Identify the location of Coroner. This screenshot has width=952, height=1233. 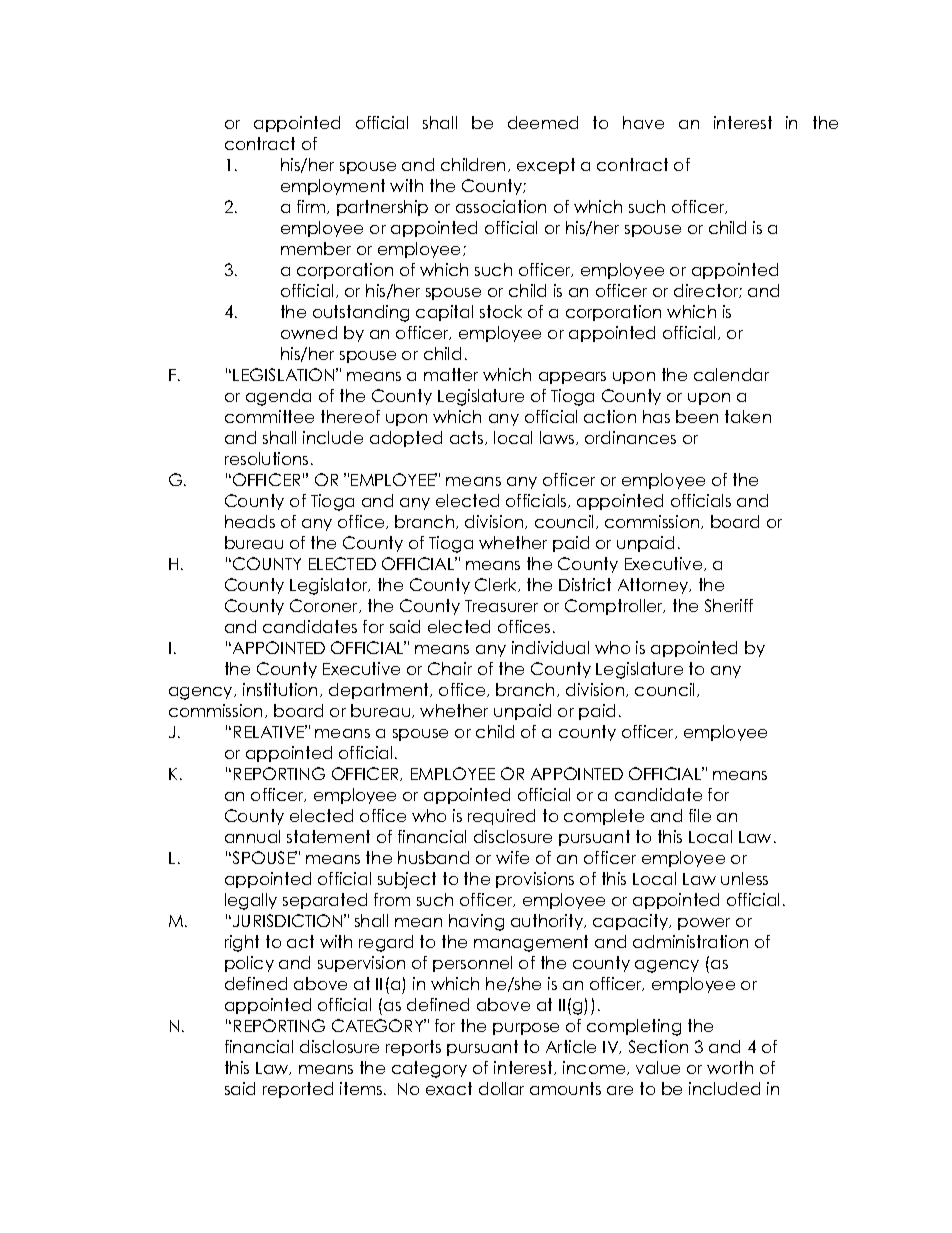
(325, 606).
